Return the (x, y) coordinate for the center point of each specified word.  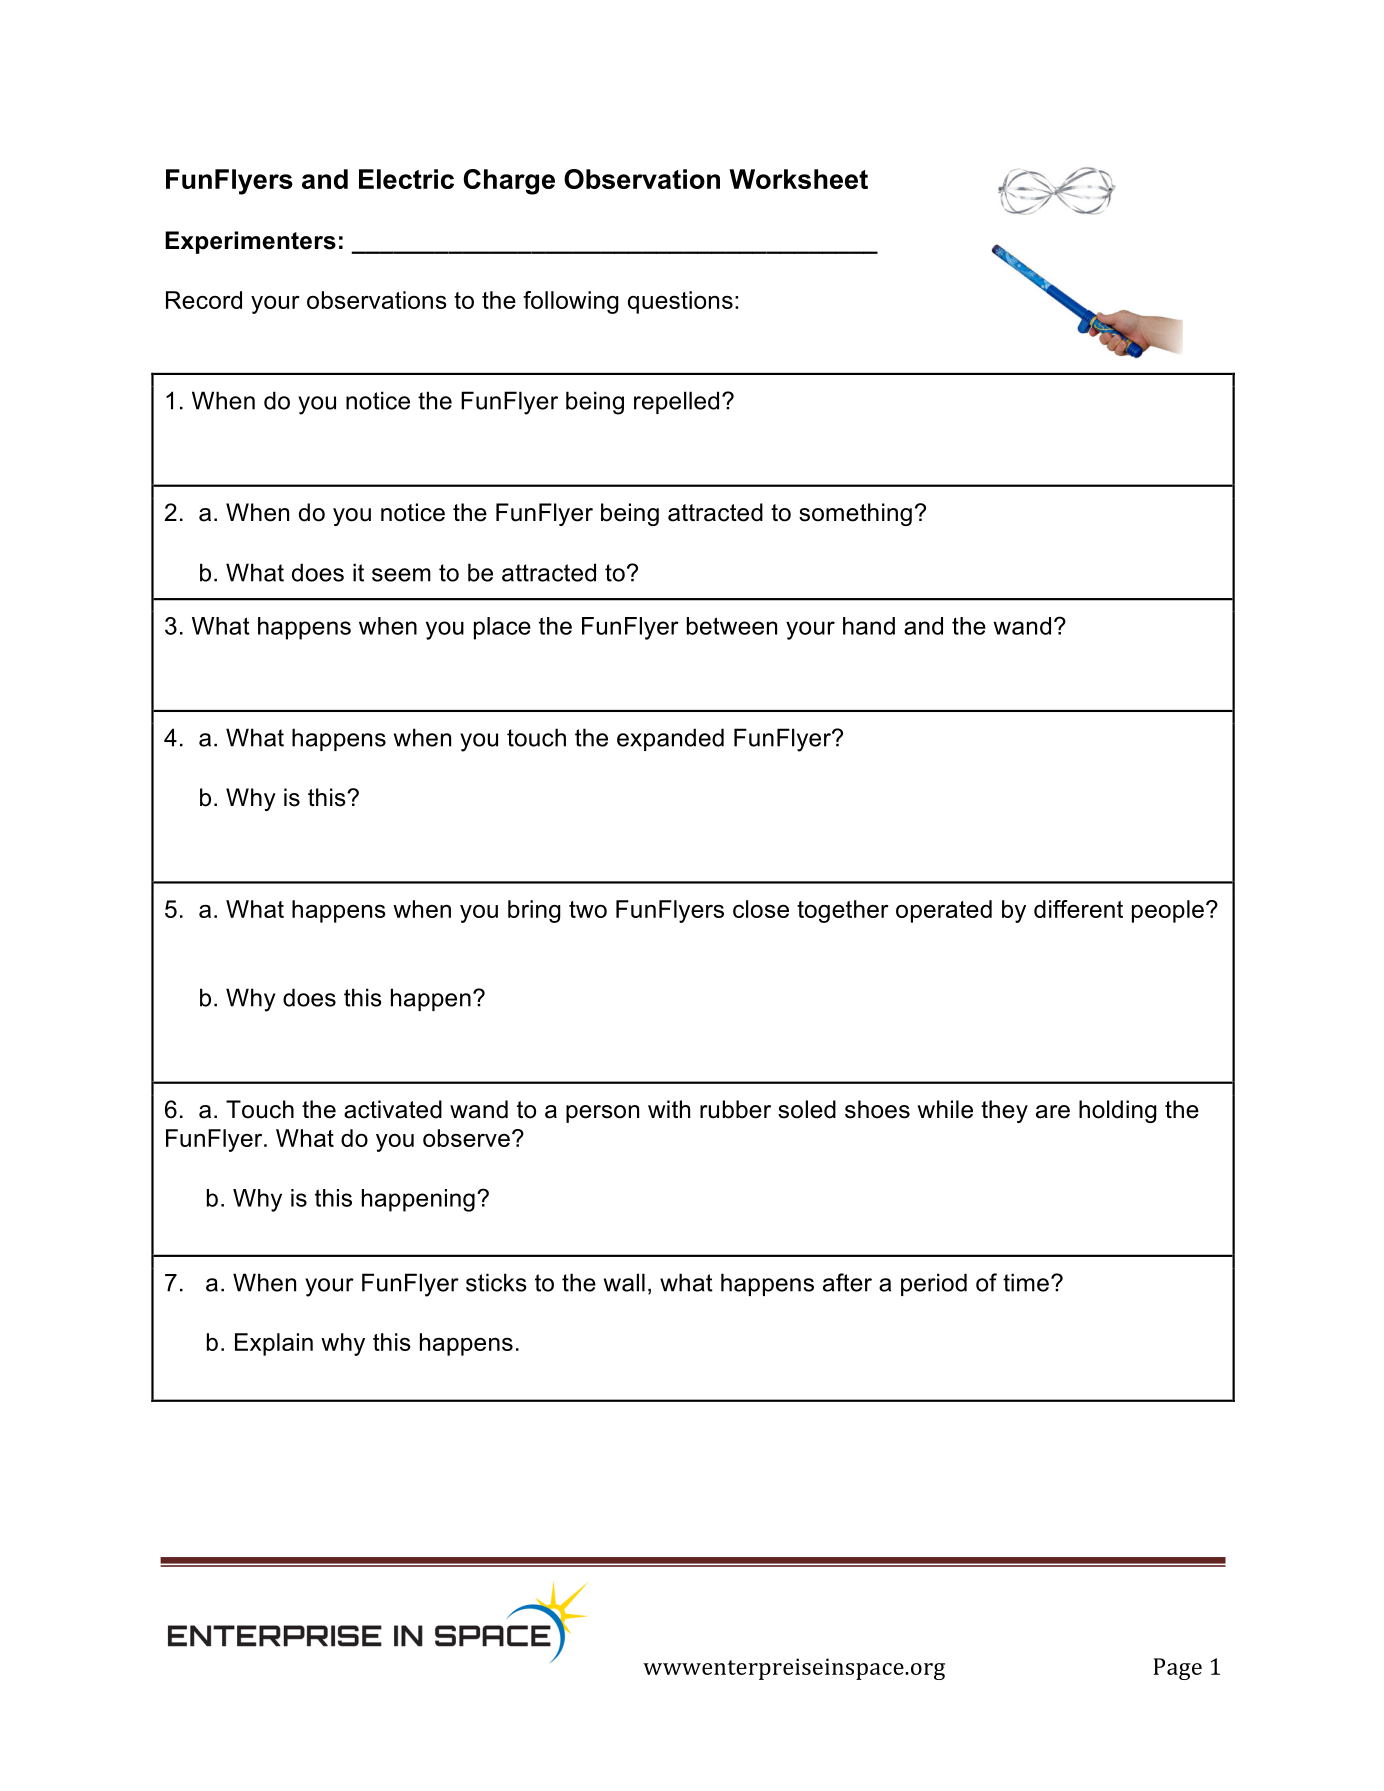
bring (534, 911)
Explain (274, 1344)
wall (624, 1282)
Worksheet (798, 179)
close (761, 909)
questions (680, 302)
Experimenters (250, 242)
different (1078, 909)
